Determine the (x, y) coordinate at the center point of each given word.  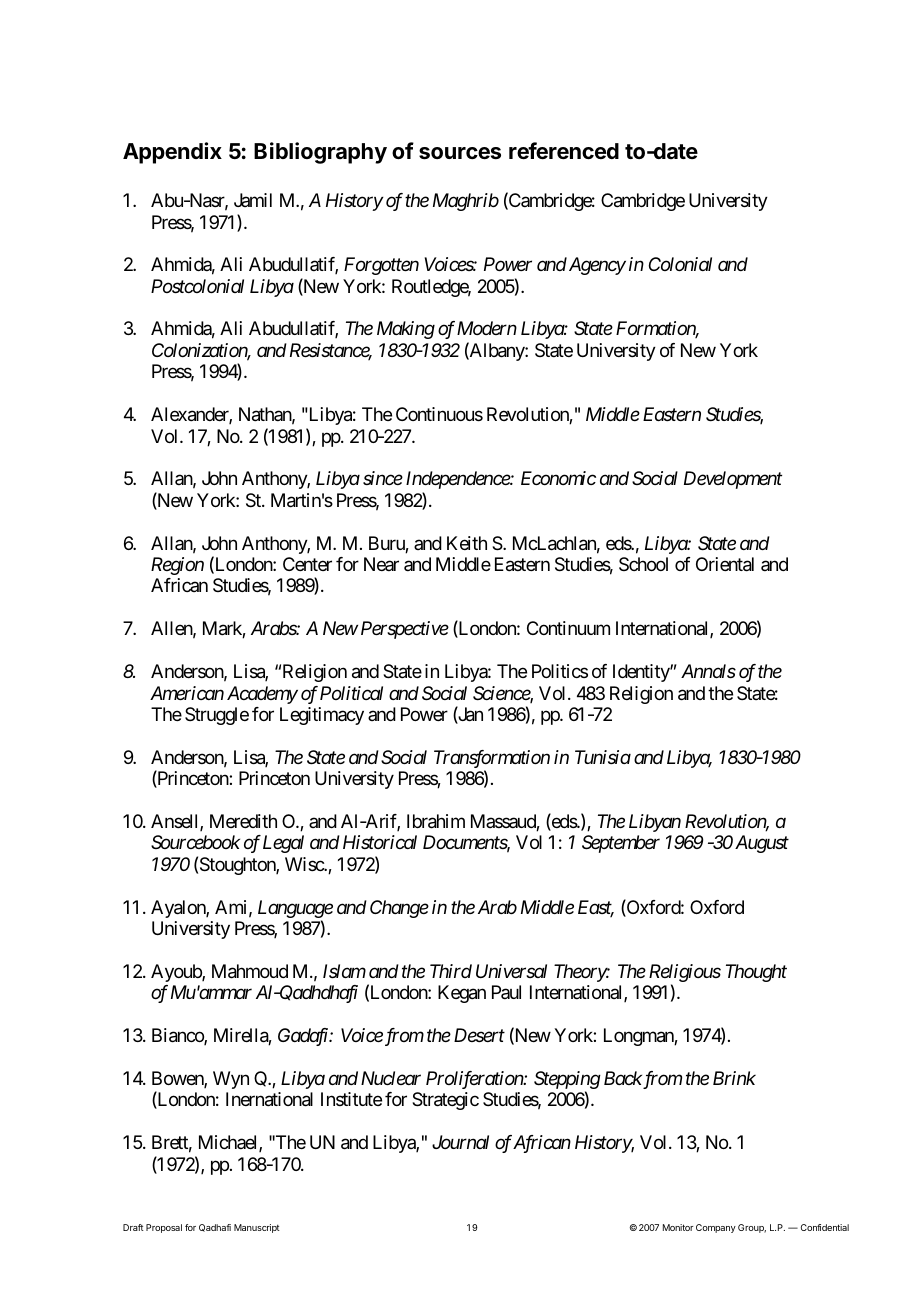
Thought (756, 973)
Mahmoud (250, 971)
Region (177, 566)
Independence (458, 480)
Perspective (405, 630)
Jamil (253, 200)
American (187, 693)
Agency (596, 266)
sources (460, 153)
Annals (708, 671)
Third (451, 971)
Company (716, 1228)
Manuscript (257, 1228)
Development (733, 480)
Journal (460, 1142)
